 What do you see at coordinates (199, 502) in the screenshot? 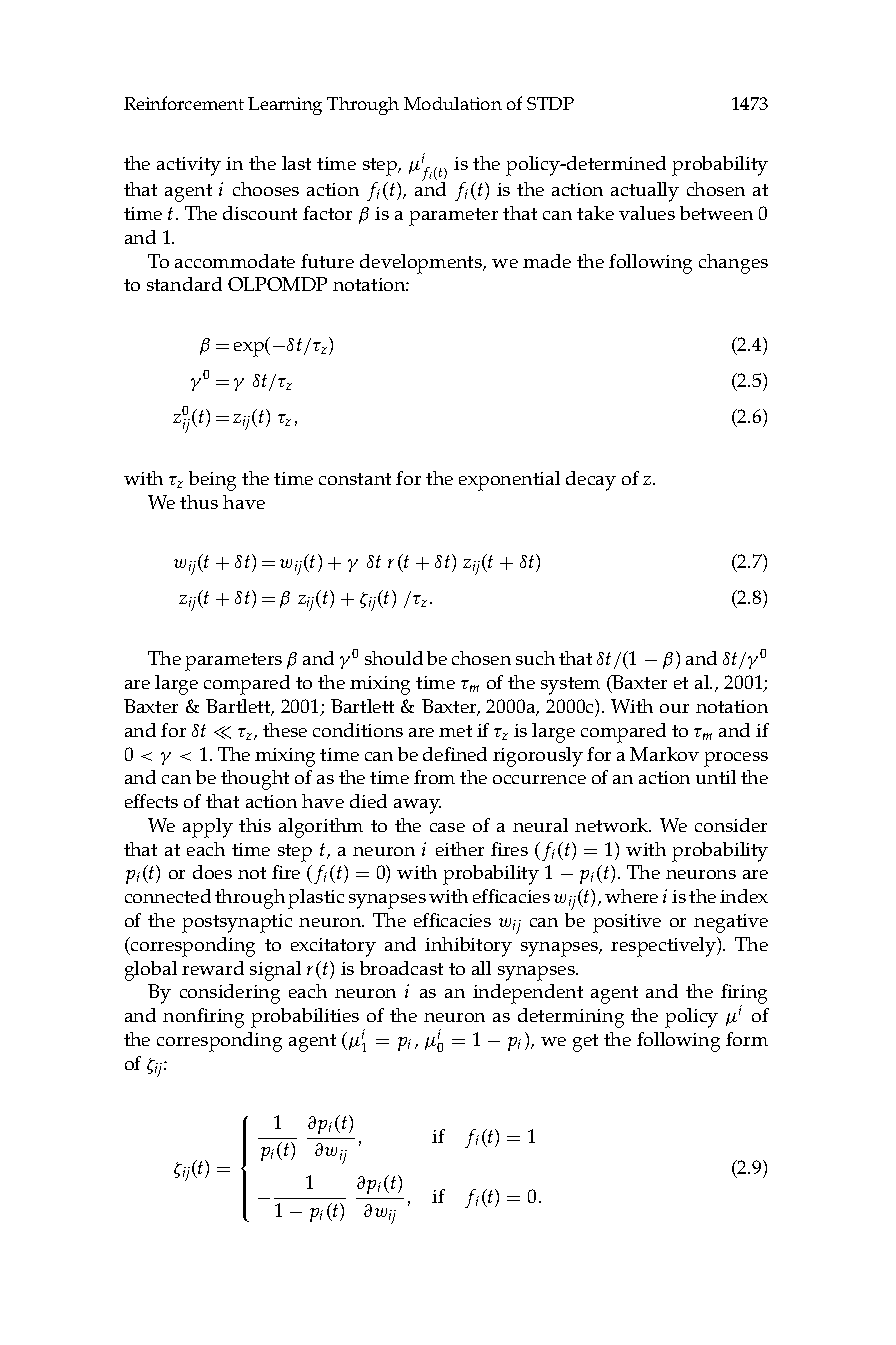
I see `thus` at bounding box center [199, 502].
